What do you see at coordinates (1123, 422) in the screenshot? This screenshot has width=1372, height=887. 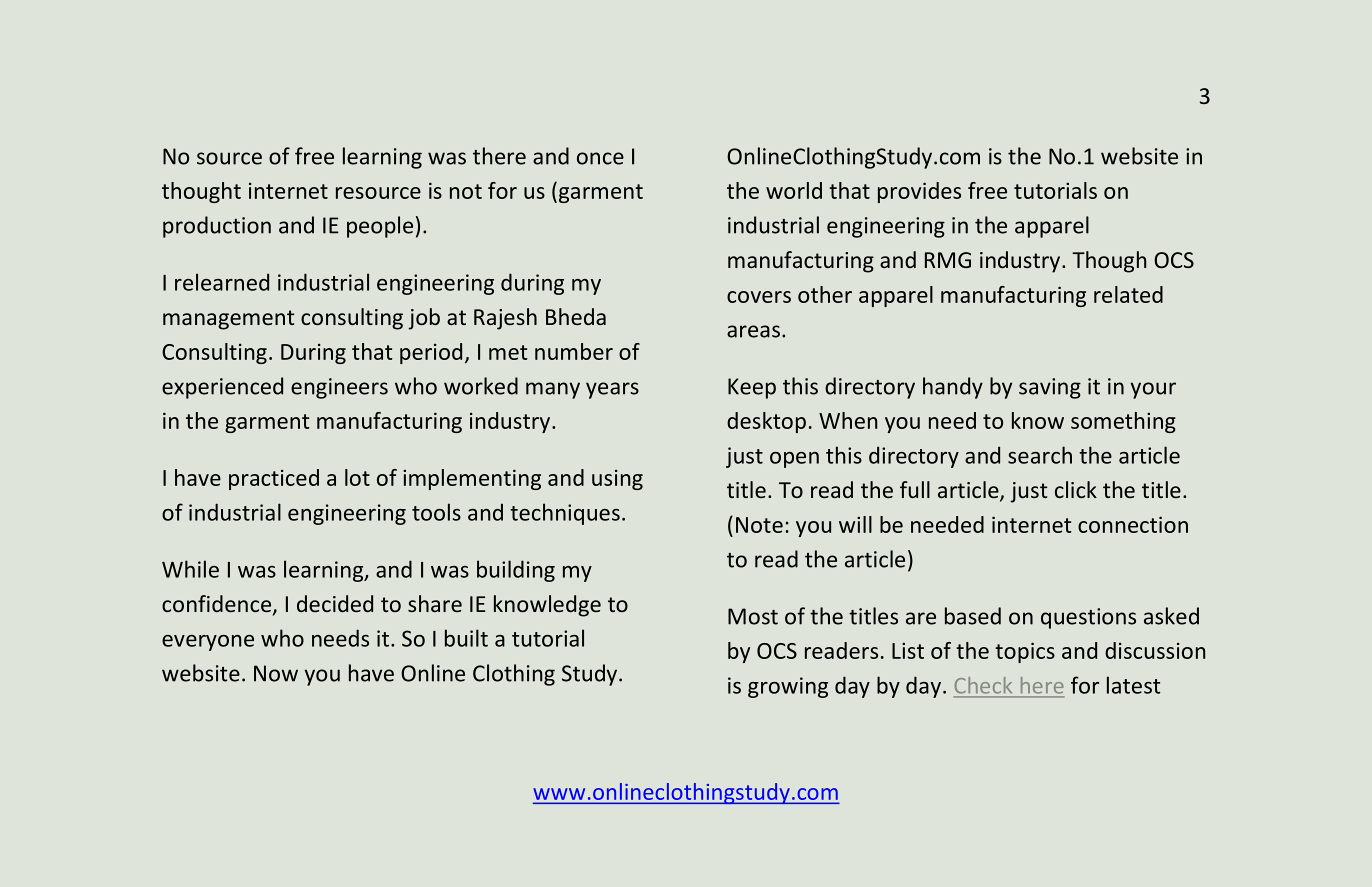 I see `something` at bounding box center [1123, 422].
